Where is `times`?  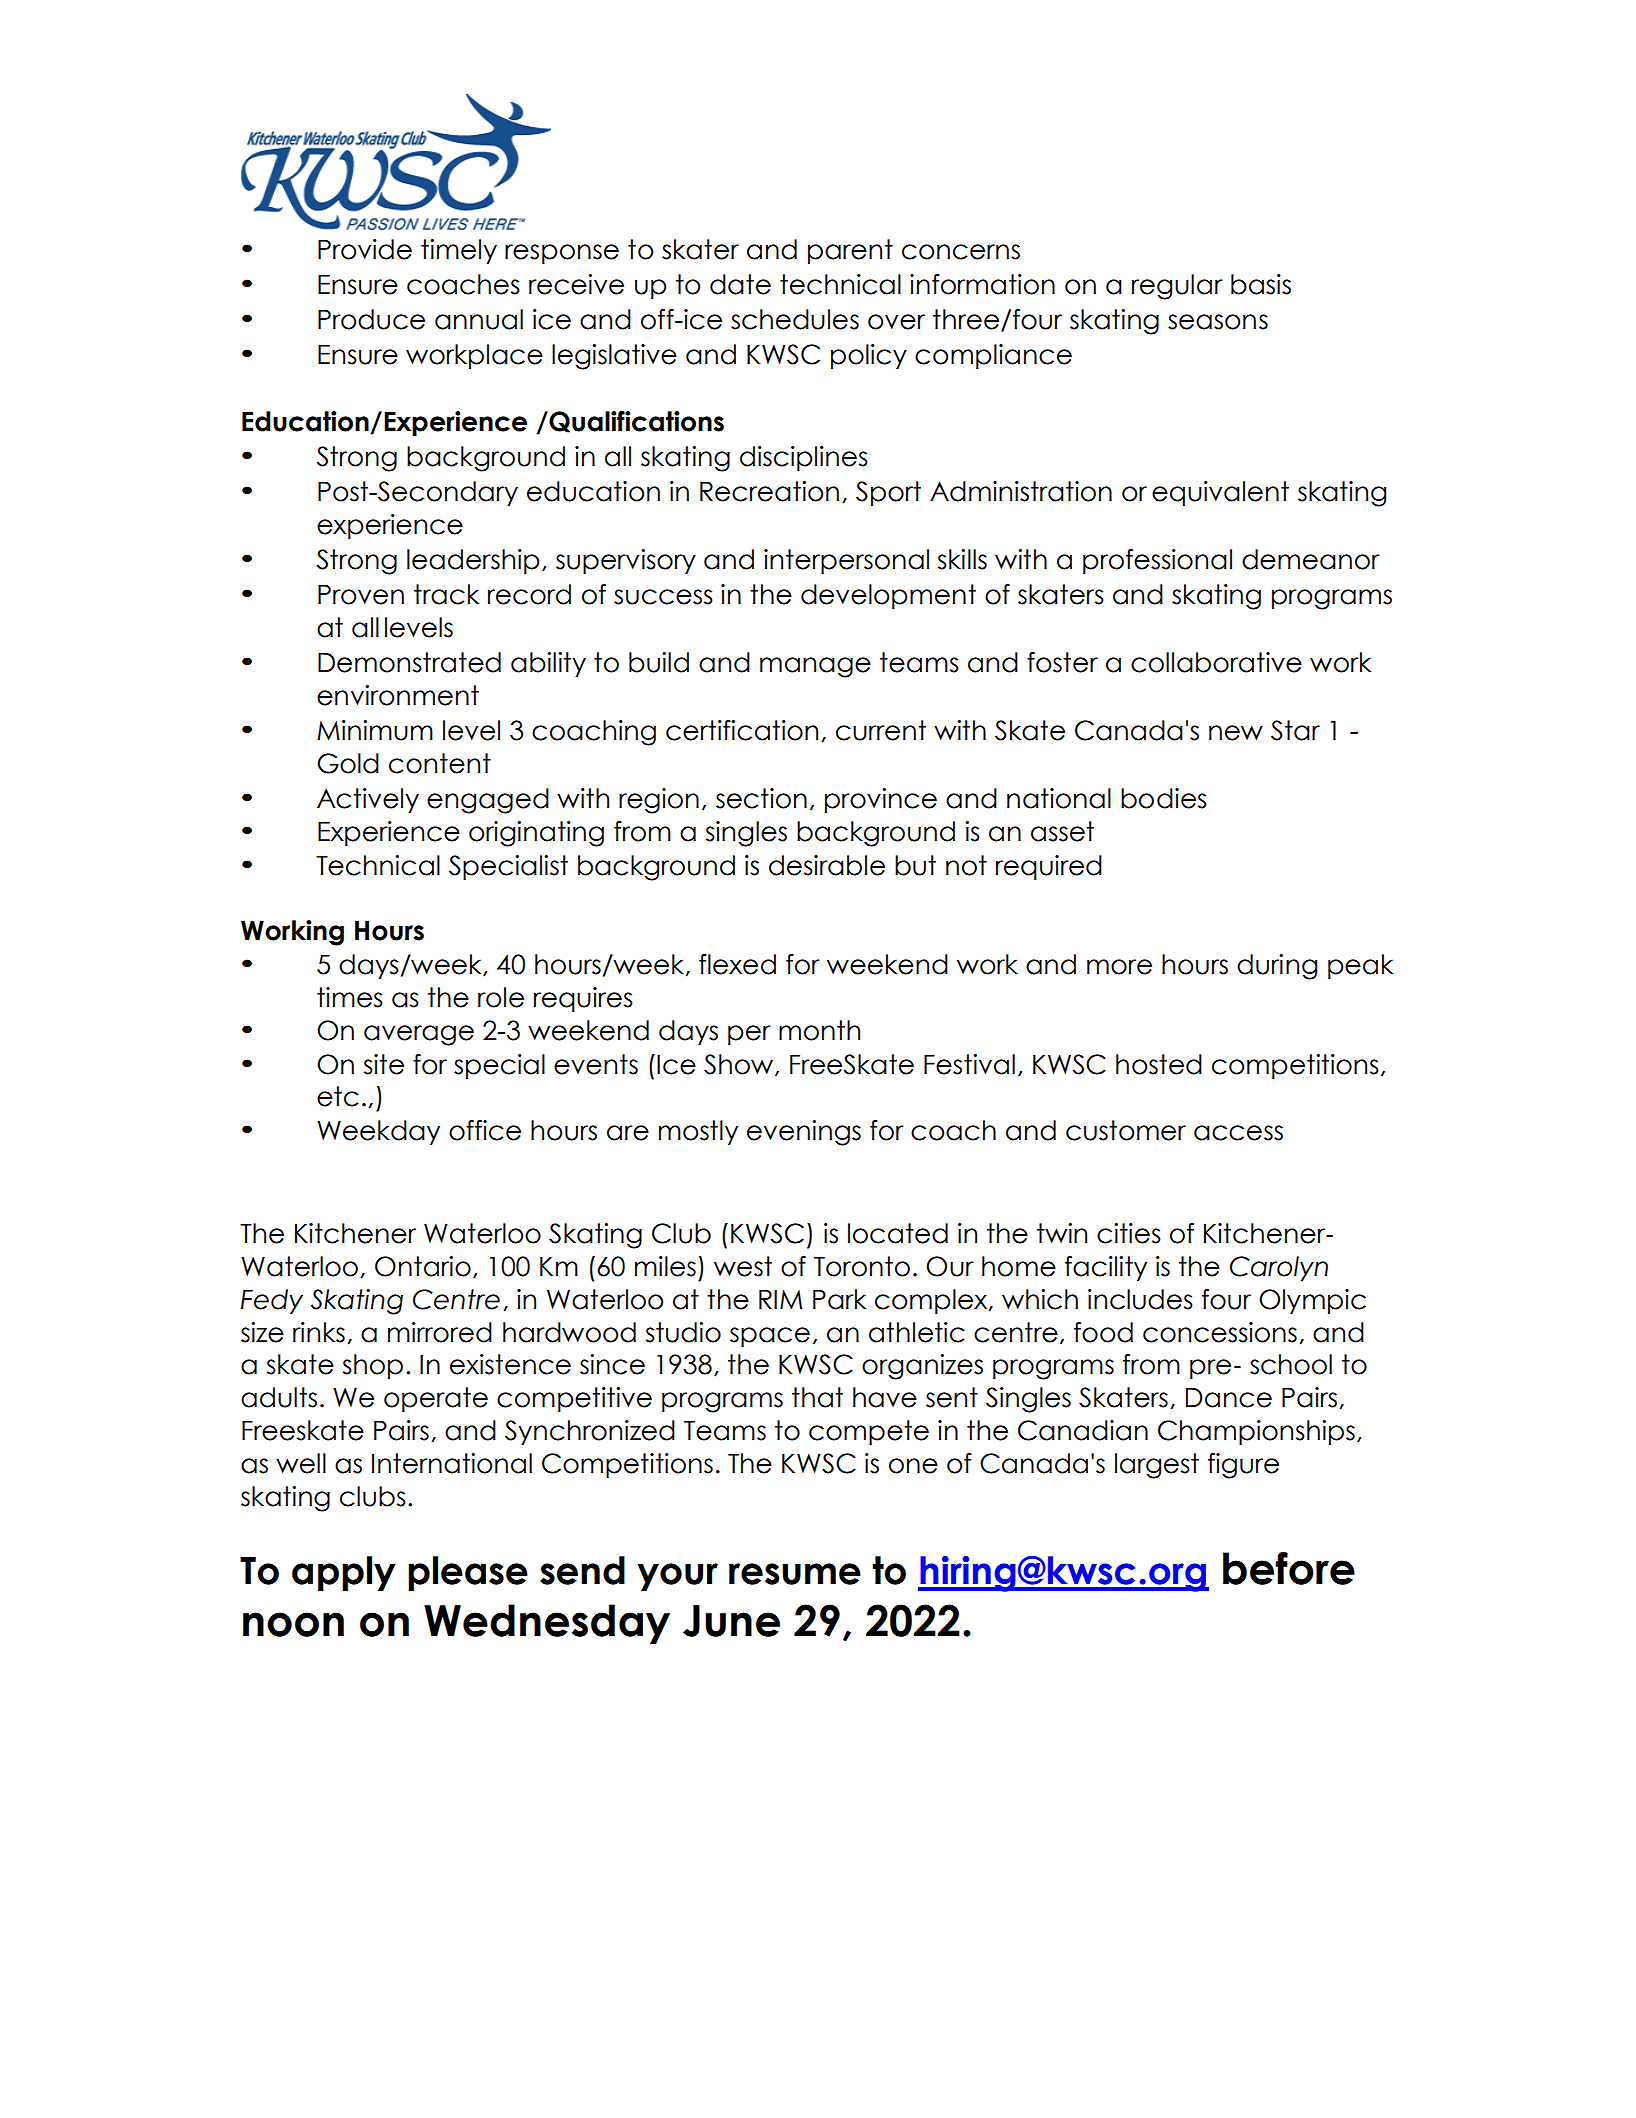 times is located at coordinates (350, 997).
